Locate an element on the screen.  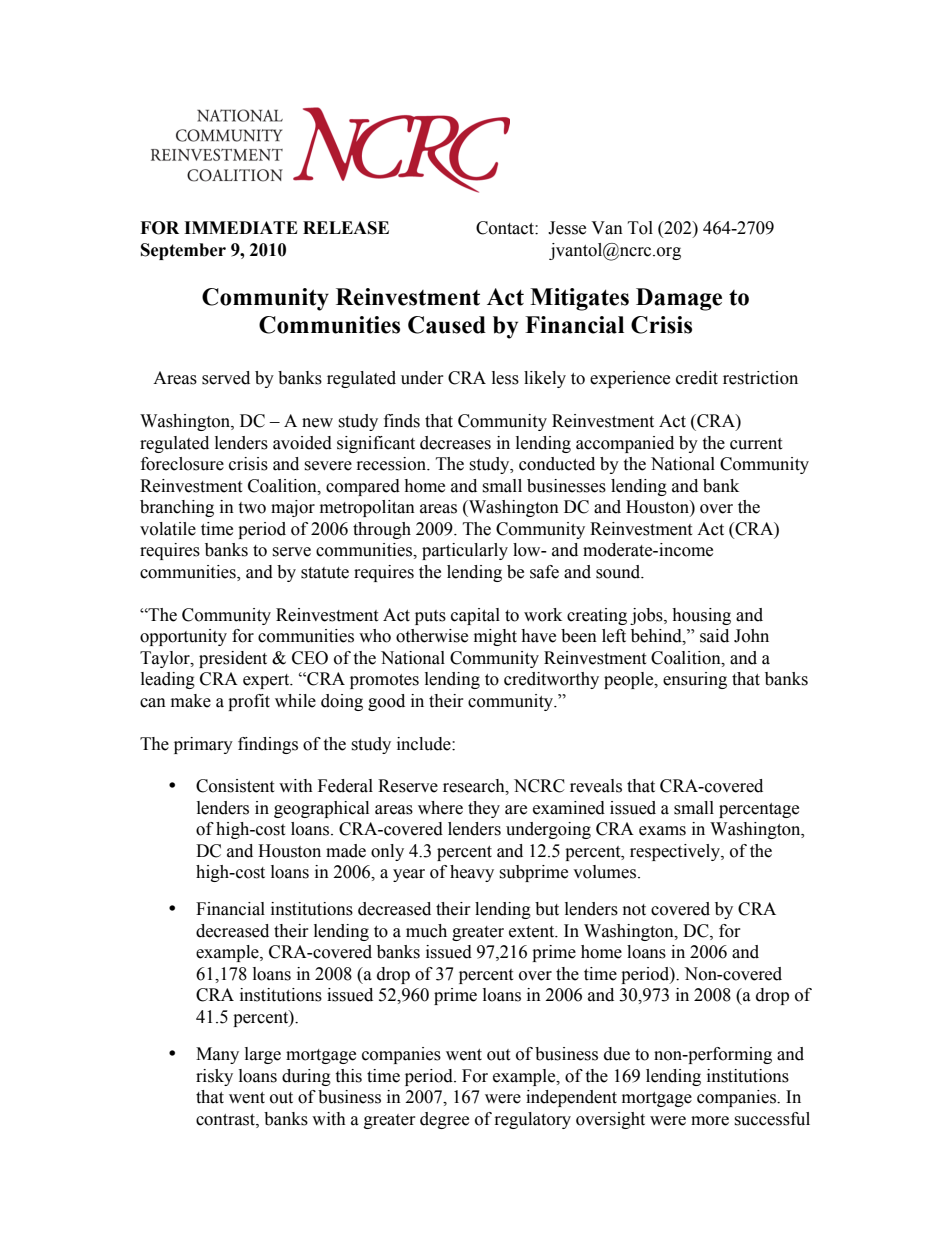
president is located at coordinates (233, 659).
